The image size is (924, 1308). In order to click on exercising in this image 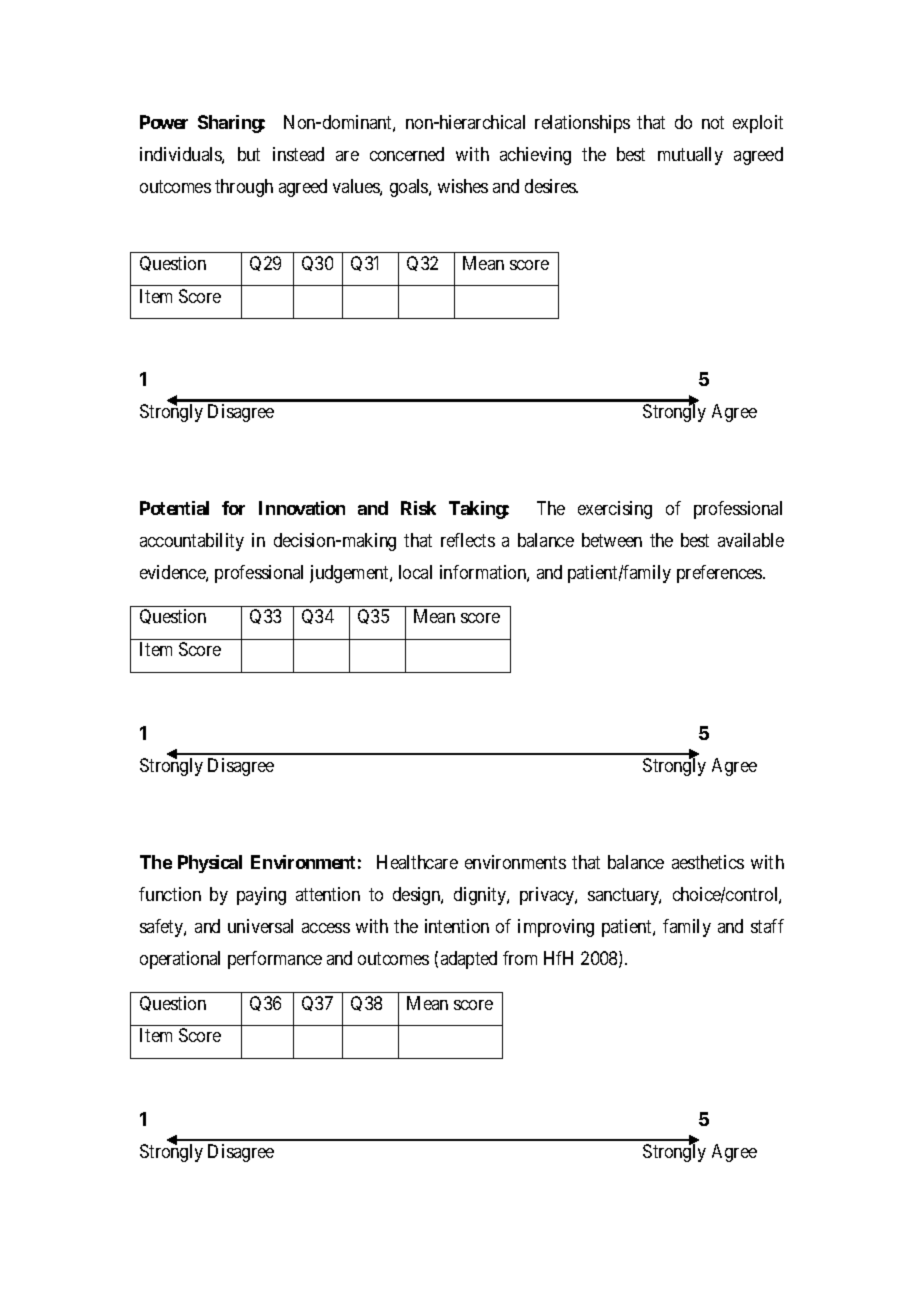, I will do `click(615, 510)`.
